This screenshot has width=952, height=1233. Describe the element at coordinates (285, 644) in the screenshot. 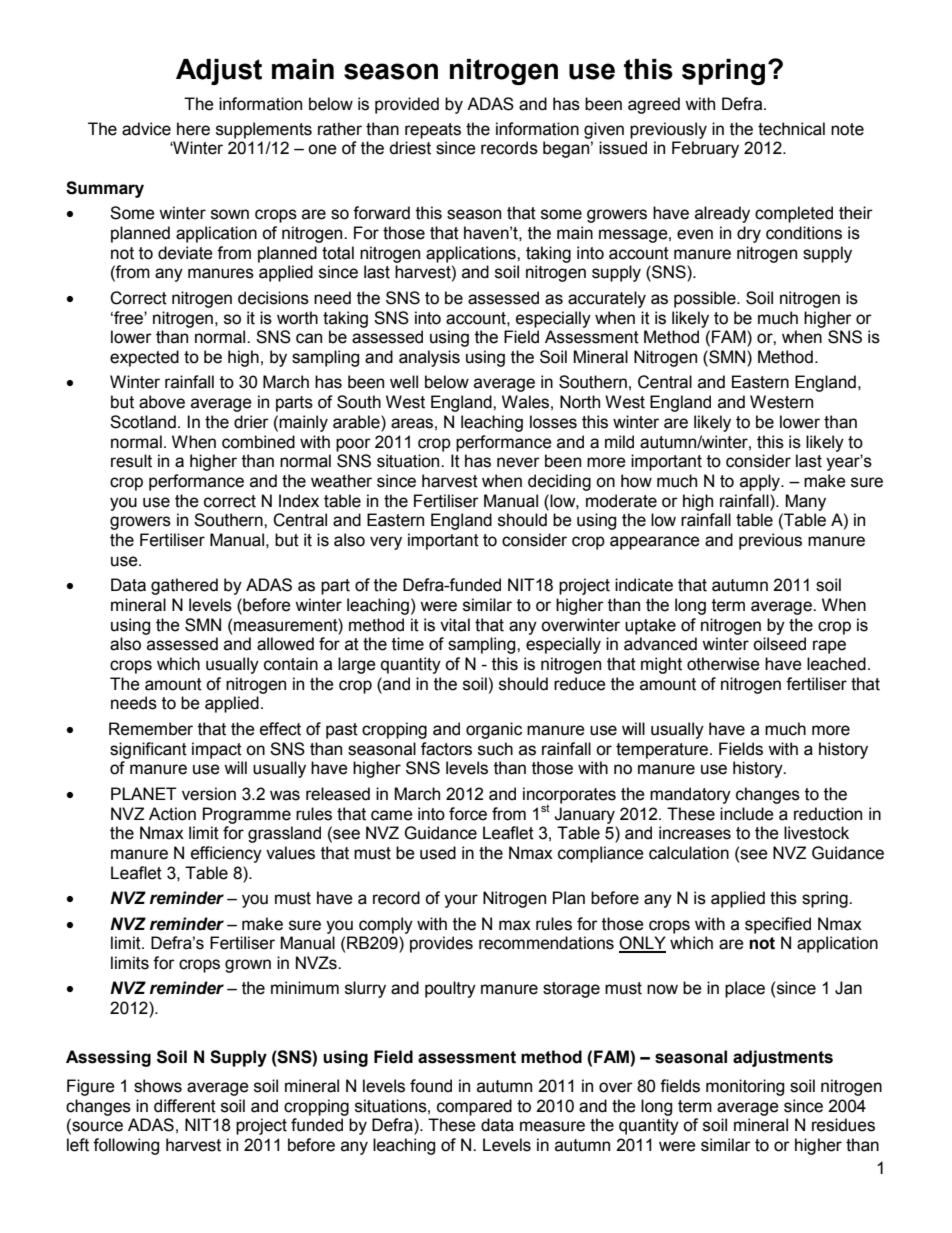

I see `allowed` at that location.
